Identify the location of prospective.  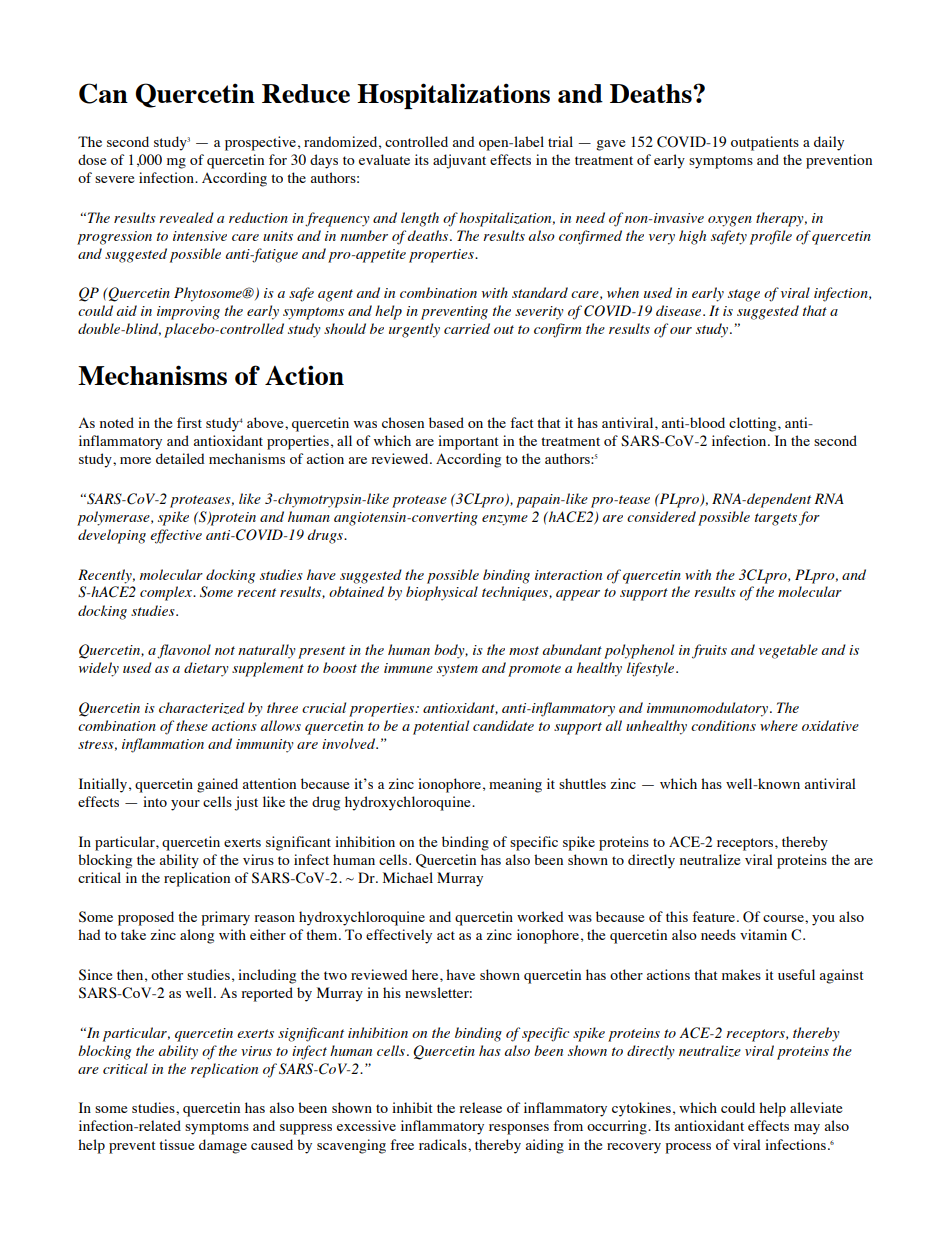
(260, 143).
